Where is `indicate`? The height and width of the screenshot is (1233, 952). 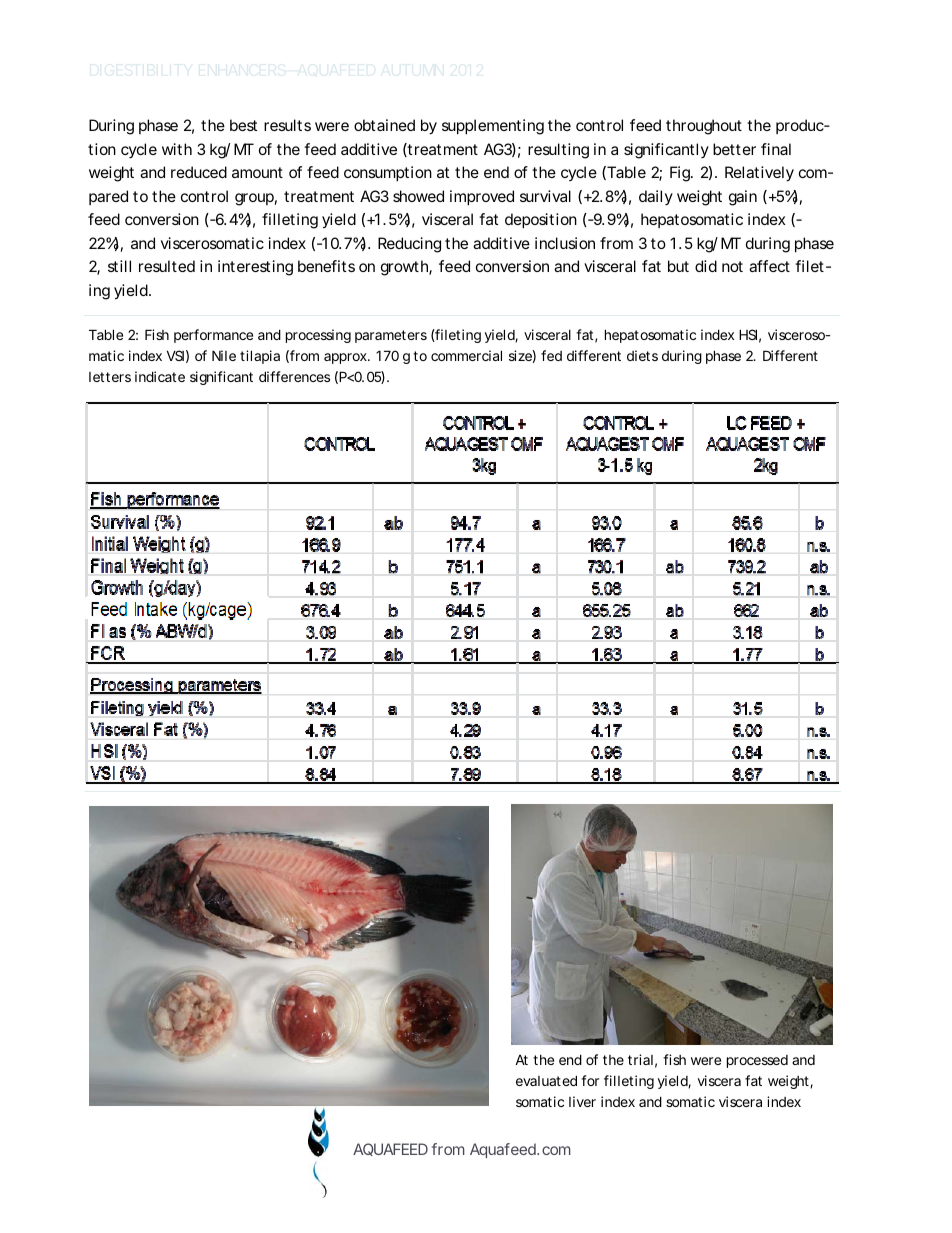
indicate is located at coordinates (160, 376).
